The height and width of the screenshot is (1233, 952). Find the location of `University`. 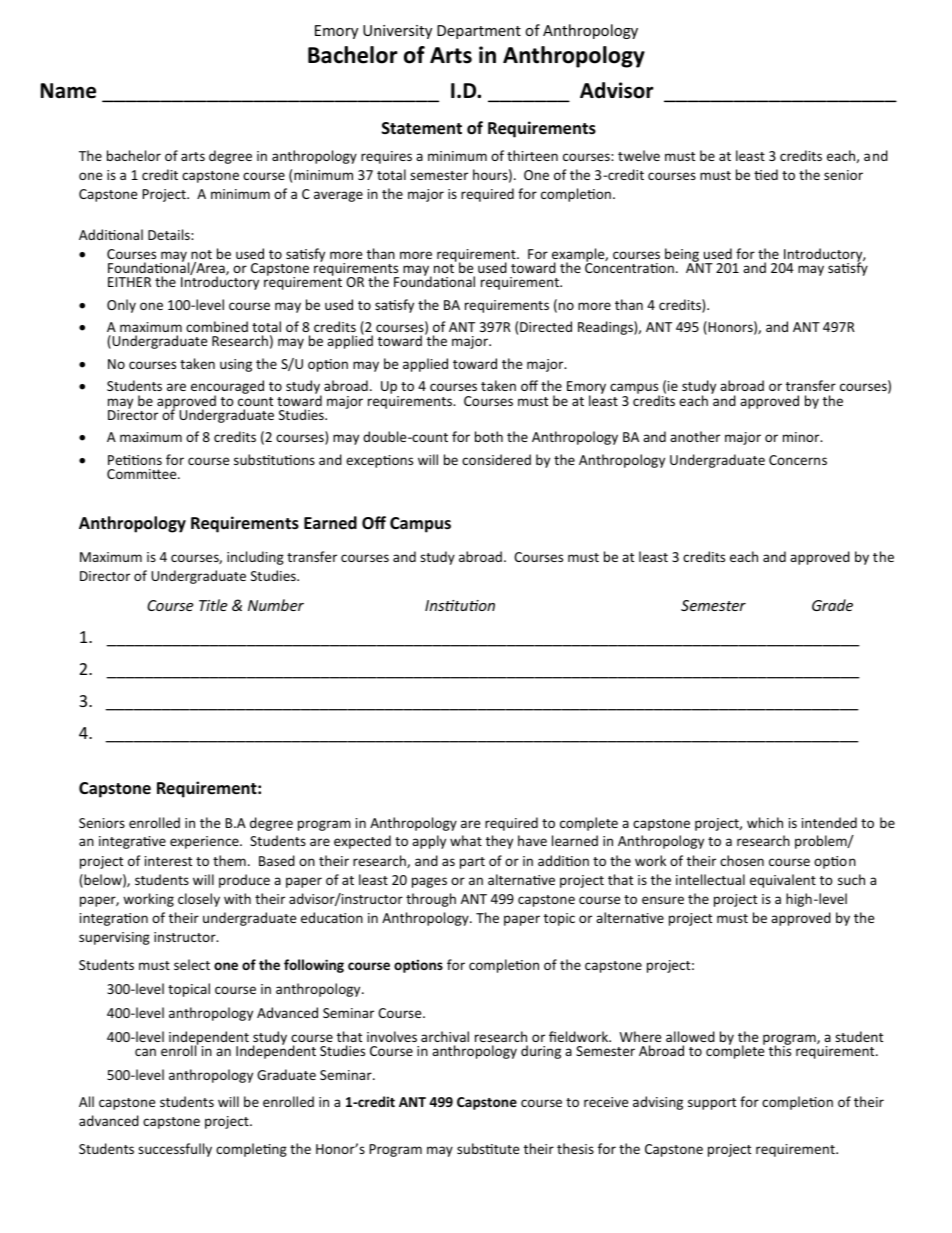

University is located at coordinates (397, 32).
